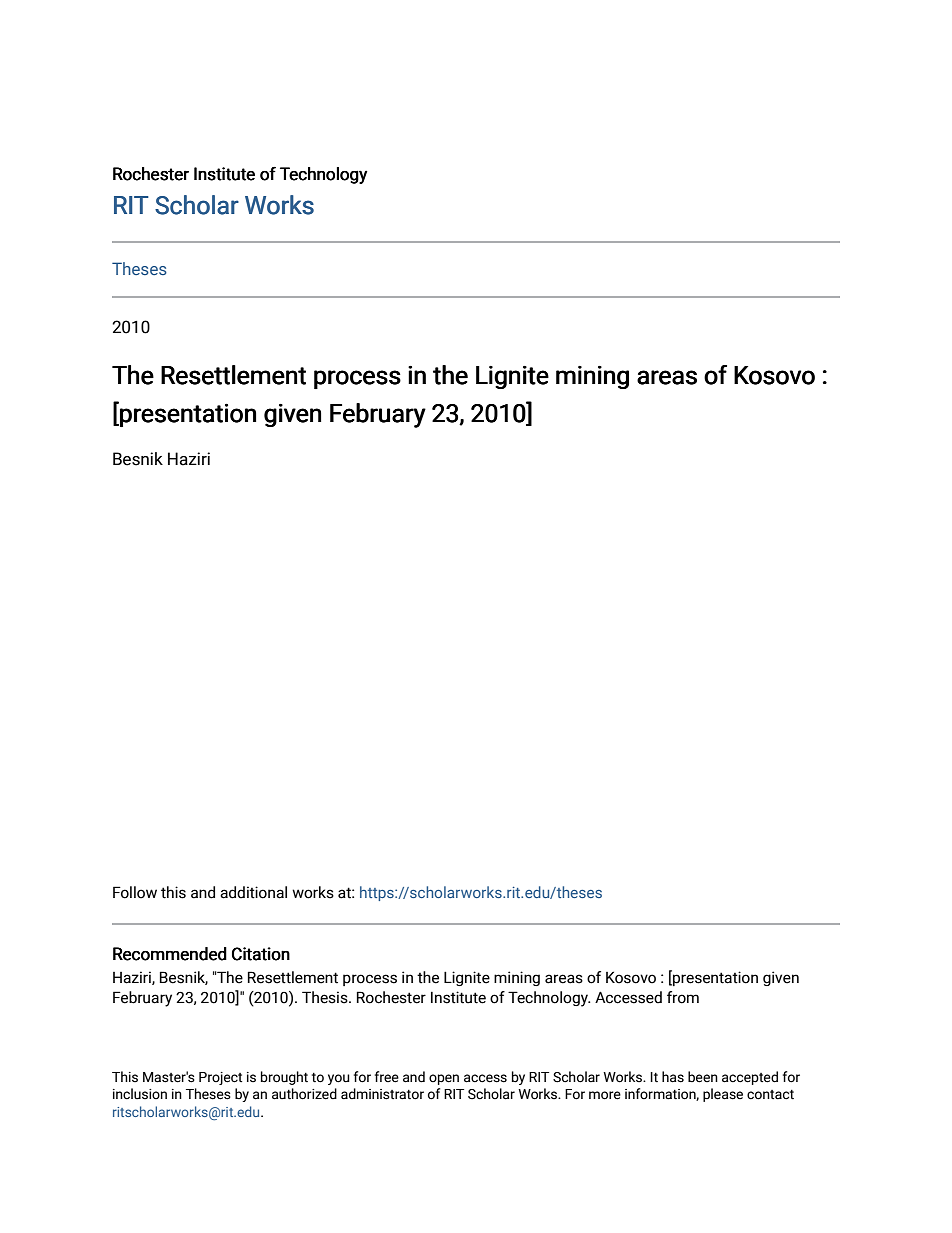 This screenshot has width=952, height=1233. I want to click on Project, so click(220, 1078).
